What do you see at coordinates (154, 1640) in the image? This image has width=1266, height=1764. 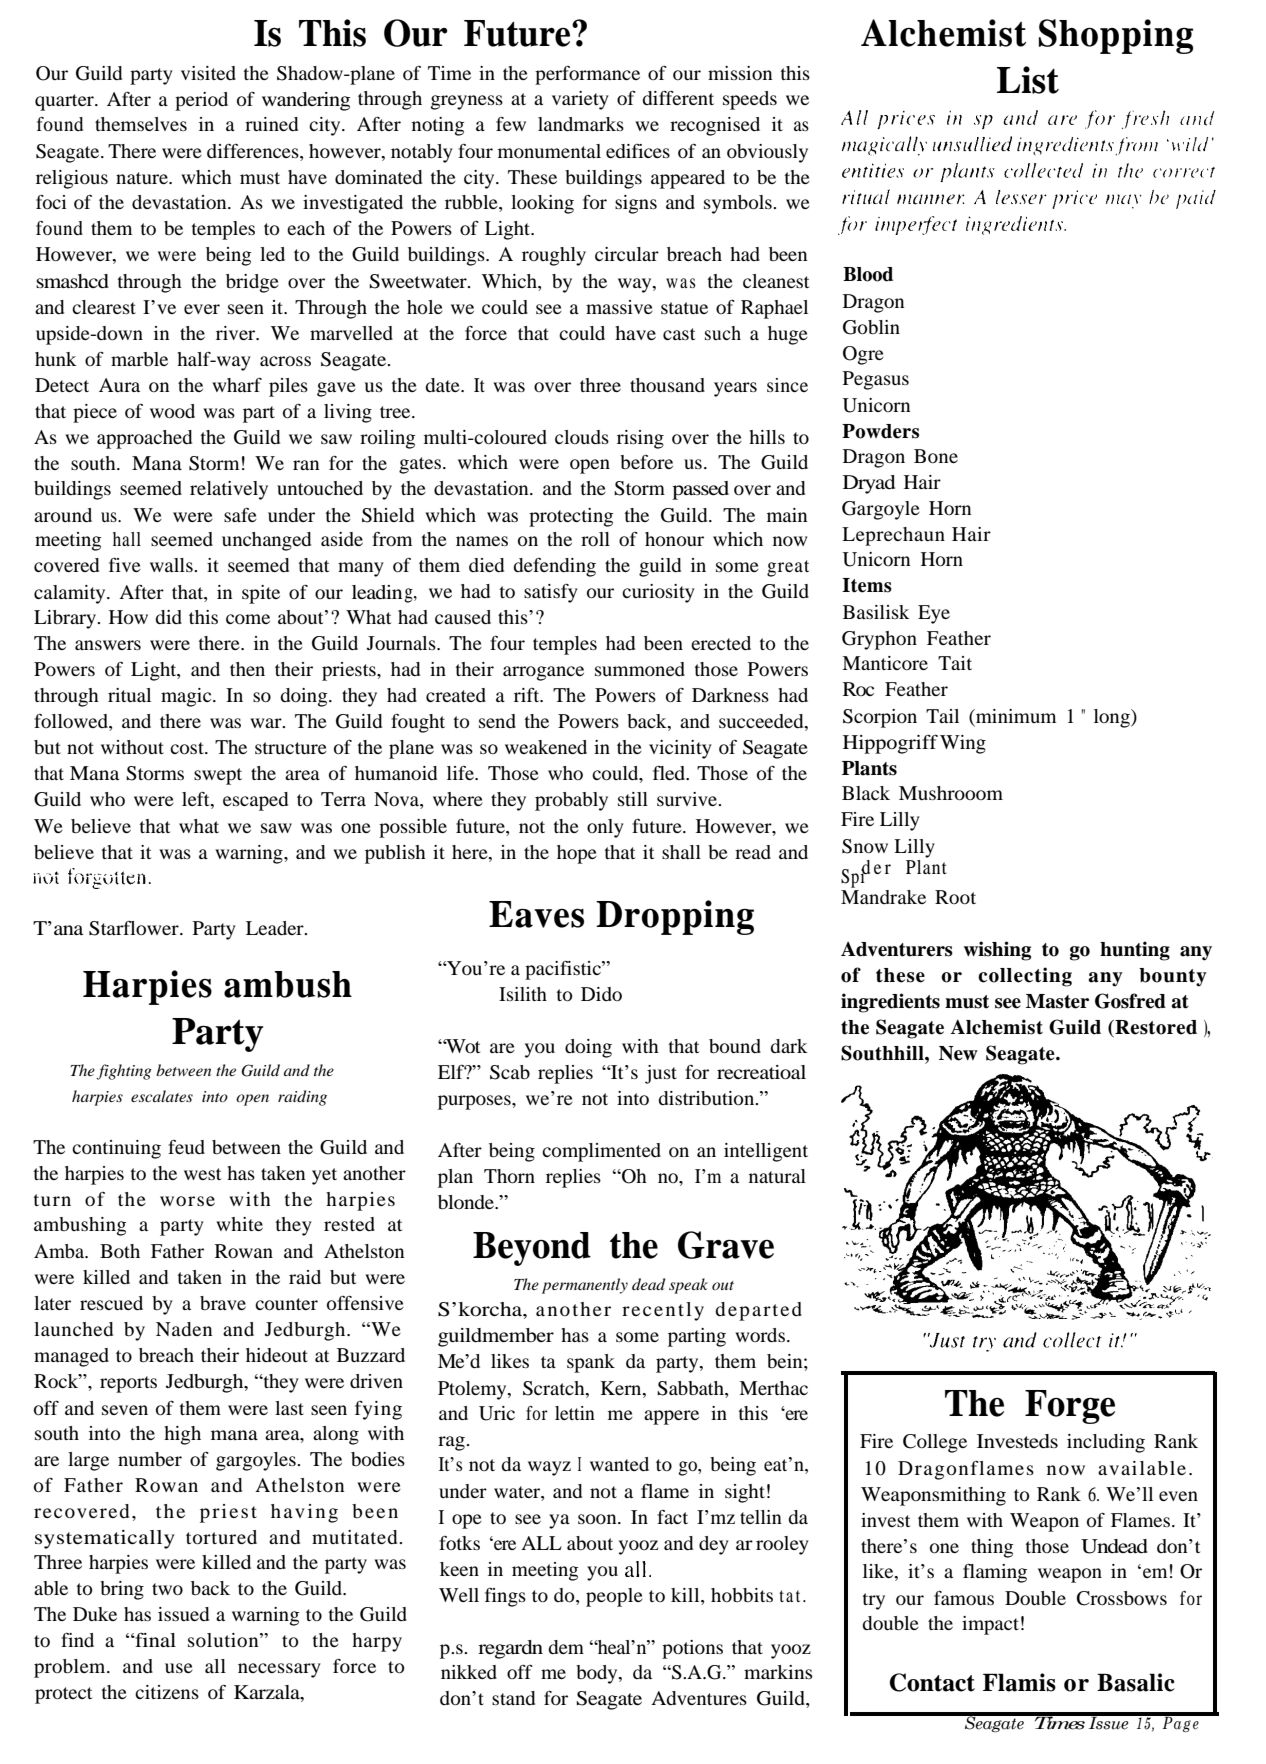 I see `final` at bounding box center [154, 1640].
